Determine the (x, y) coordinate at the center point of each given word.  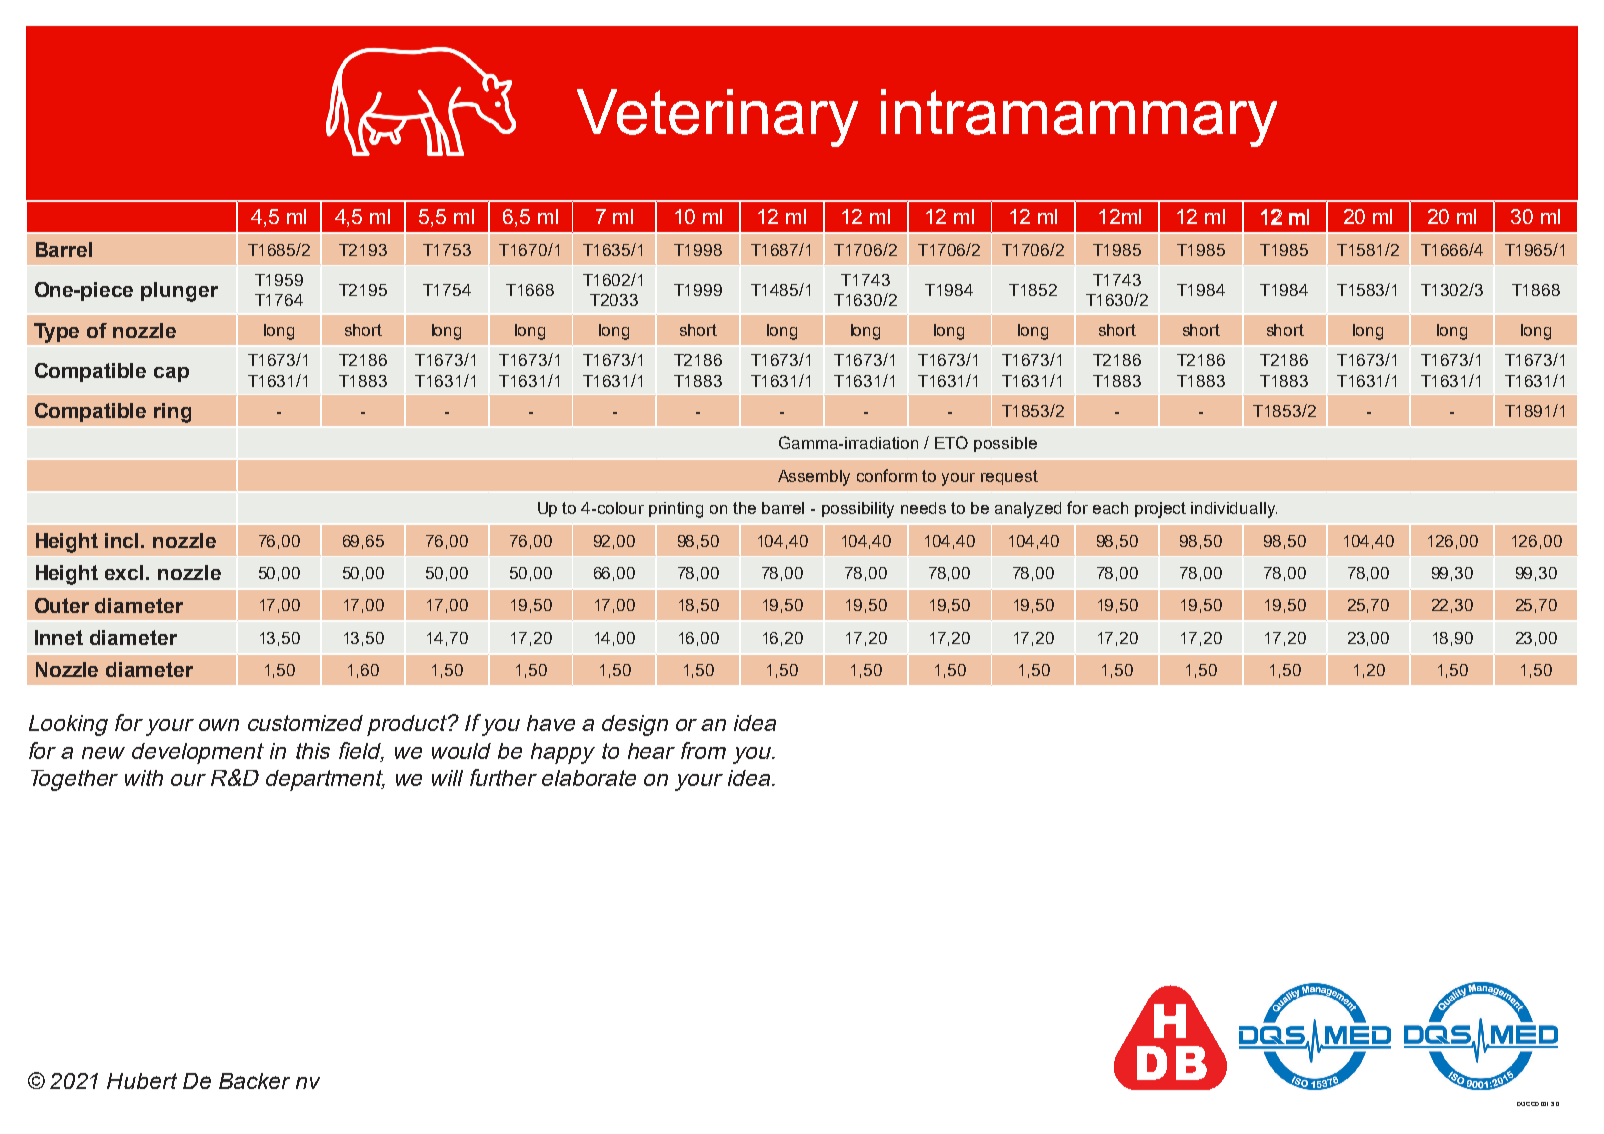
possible (1005, 444)
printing (676, 510)
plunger (179, 292)
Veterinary (717, 118)
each (1110, 508)
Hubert (142, 1081)
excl (126, 572)
